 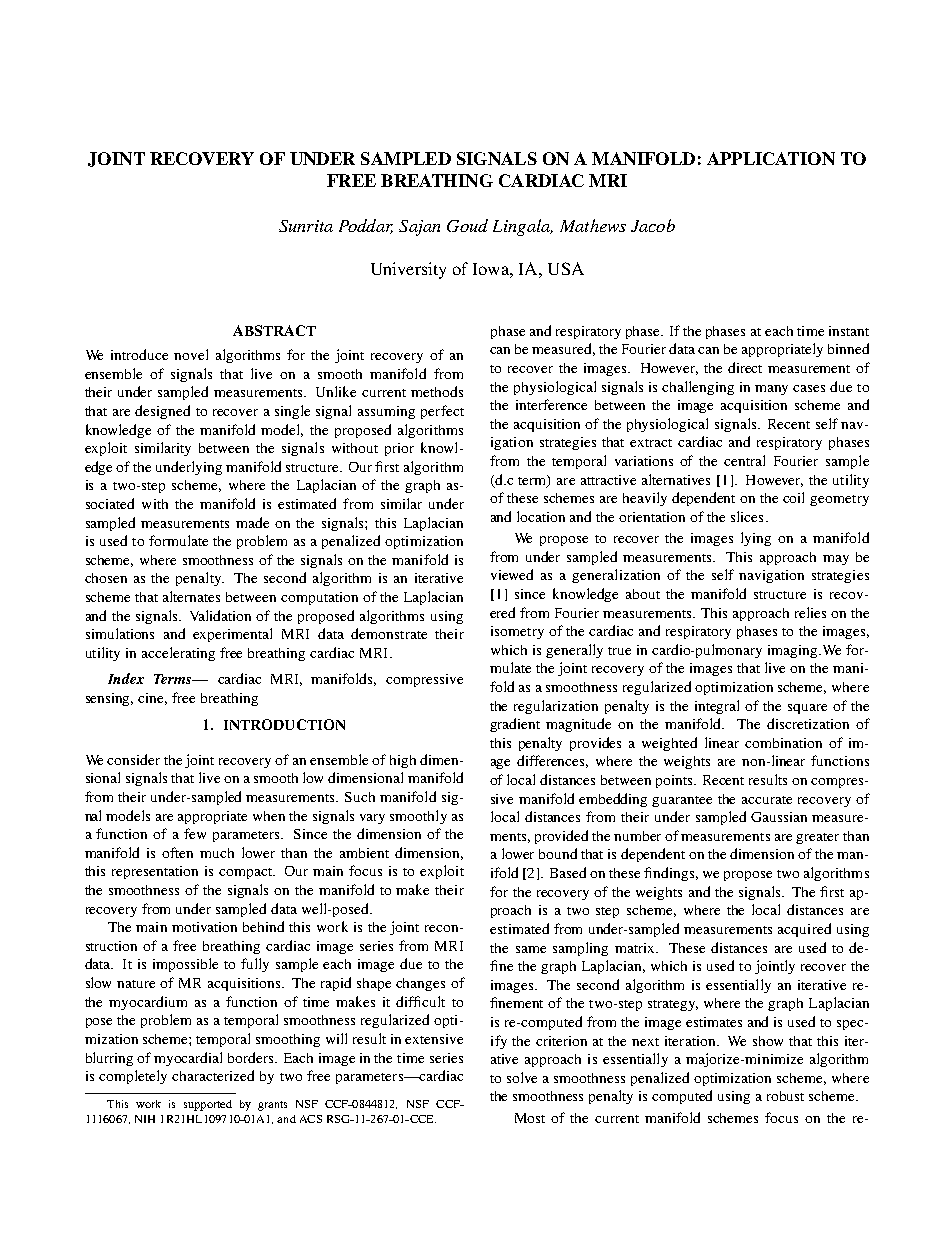 What do you see at coordinates (771, 158) in the document?
I see `APPLICATION` at bounding box center [771, 158].
